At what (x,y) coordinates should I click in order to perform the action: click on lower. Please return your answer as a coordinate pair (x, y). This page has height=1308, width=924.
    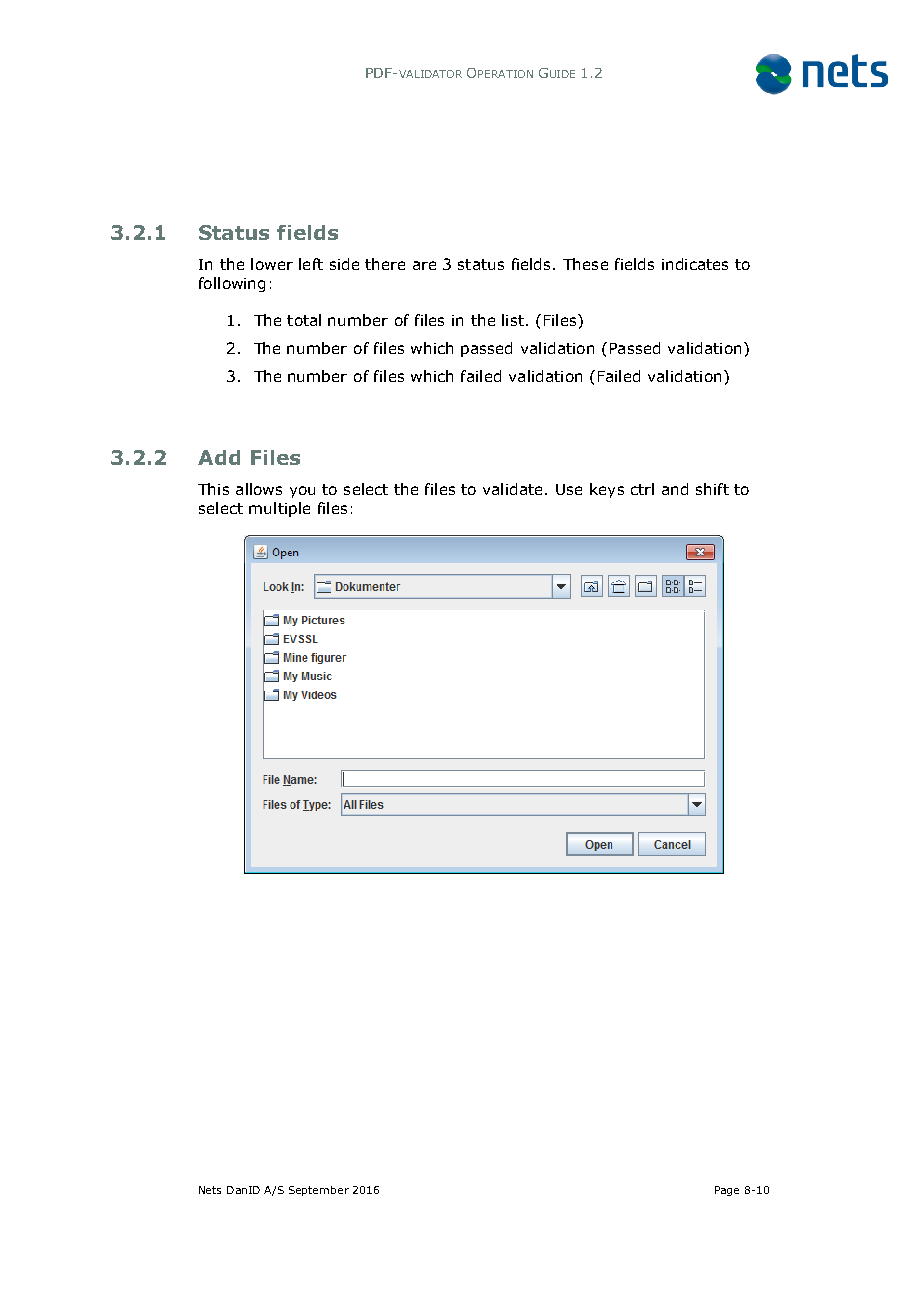
    Looking at the image, I should click on (272, 264).
